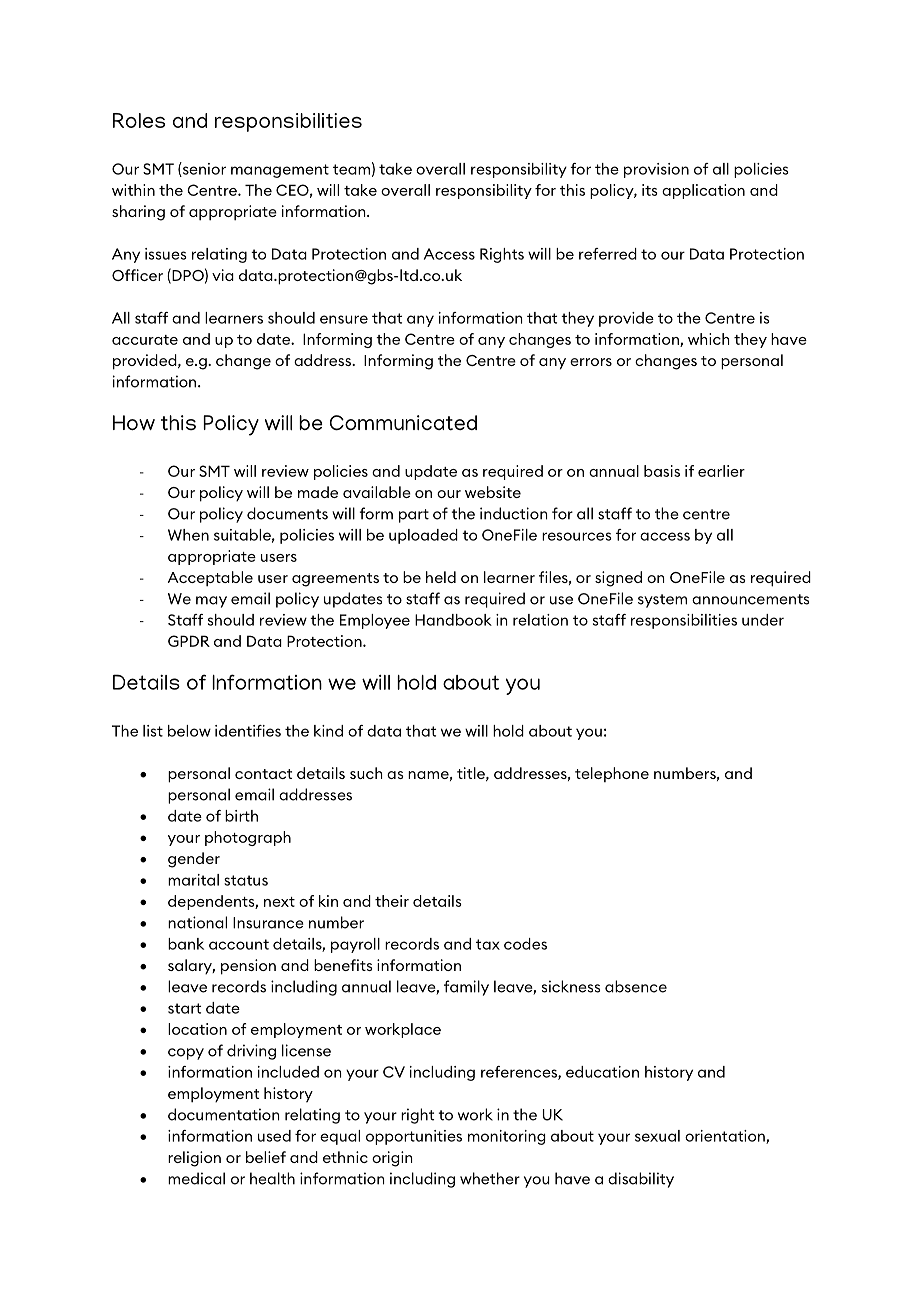  Describe the element at coordinates (709, 339) in the screenshot. I see `which` at that location.
